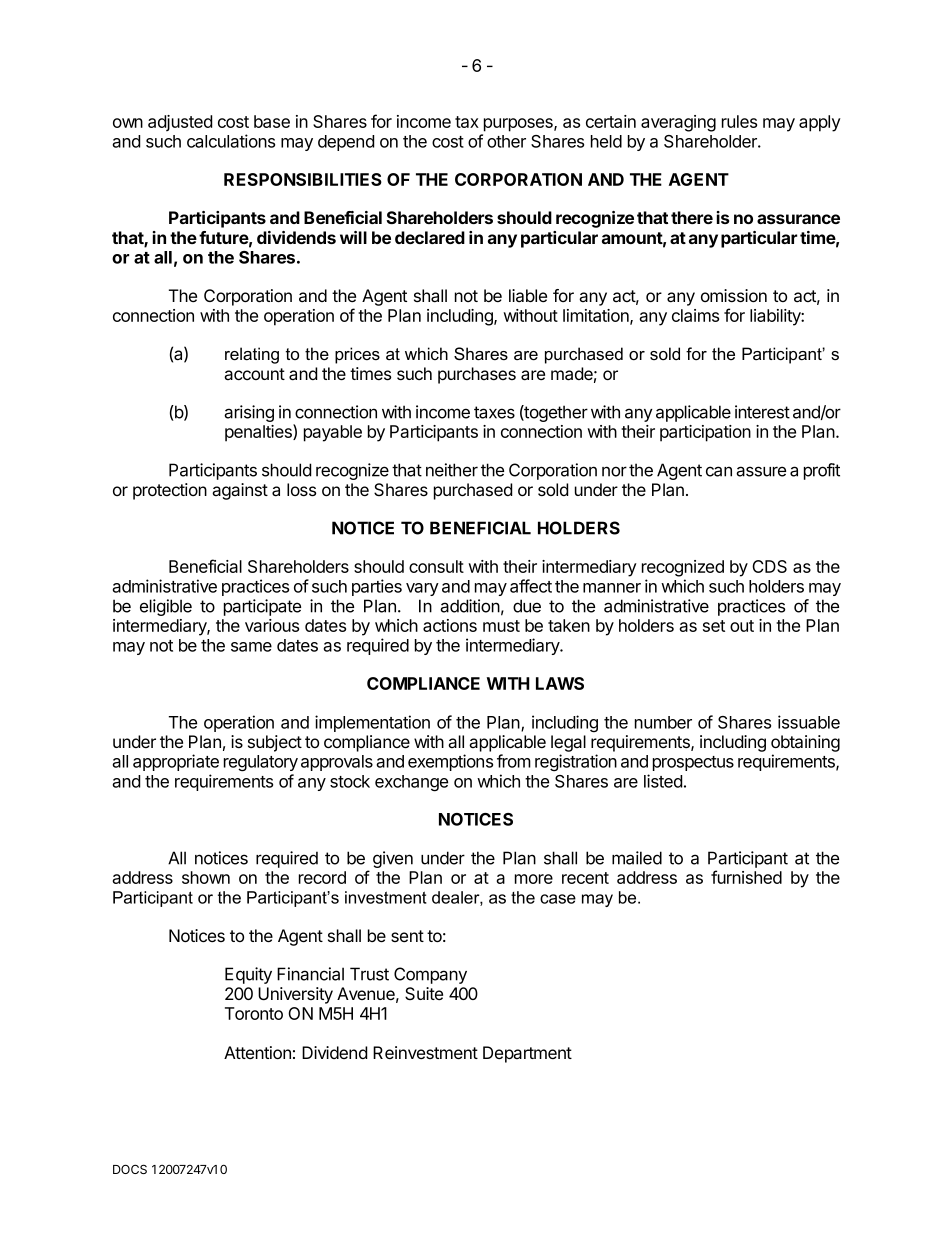 The width and height of the screenshot is (952, 1233). Describe the element at coordinates (176, 762) in the screenshot. I see `appropriate` at that location.
